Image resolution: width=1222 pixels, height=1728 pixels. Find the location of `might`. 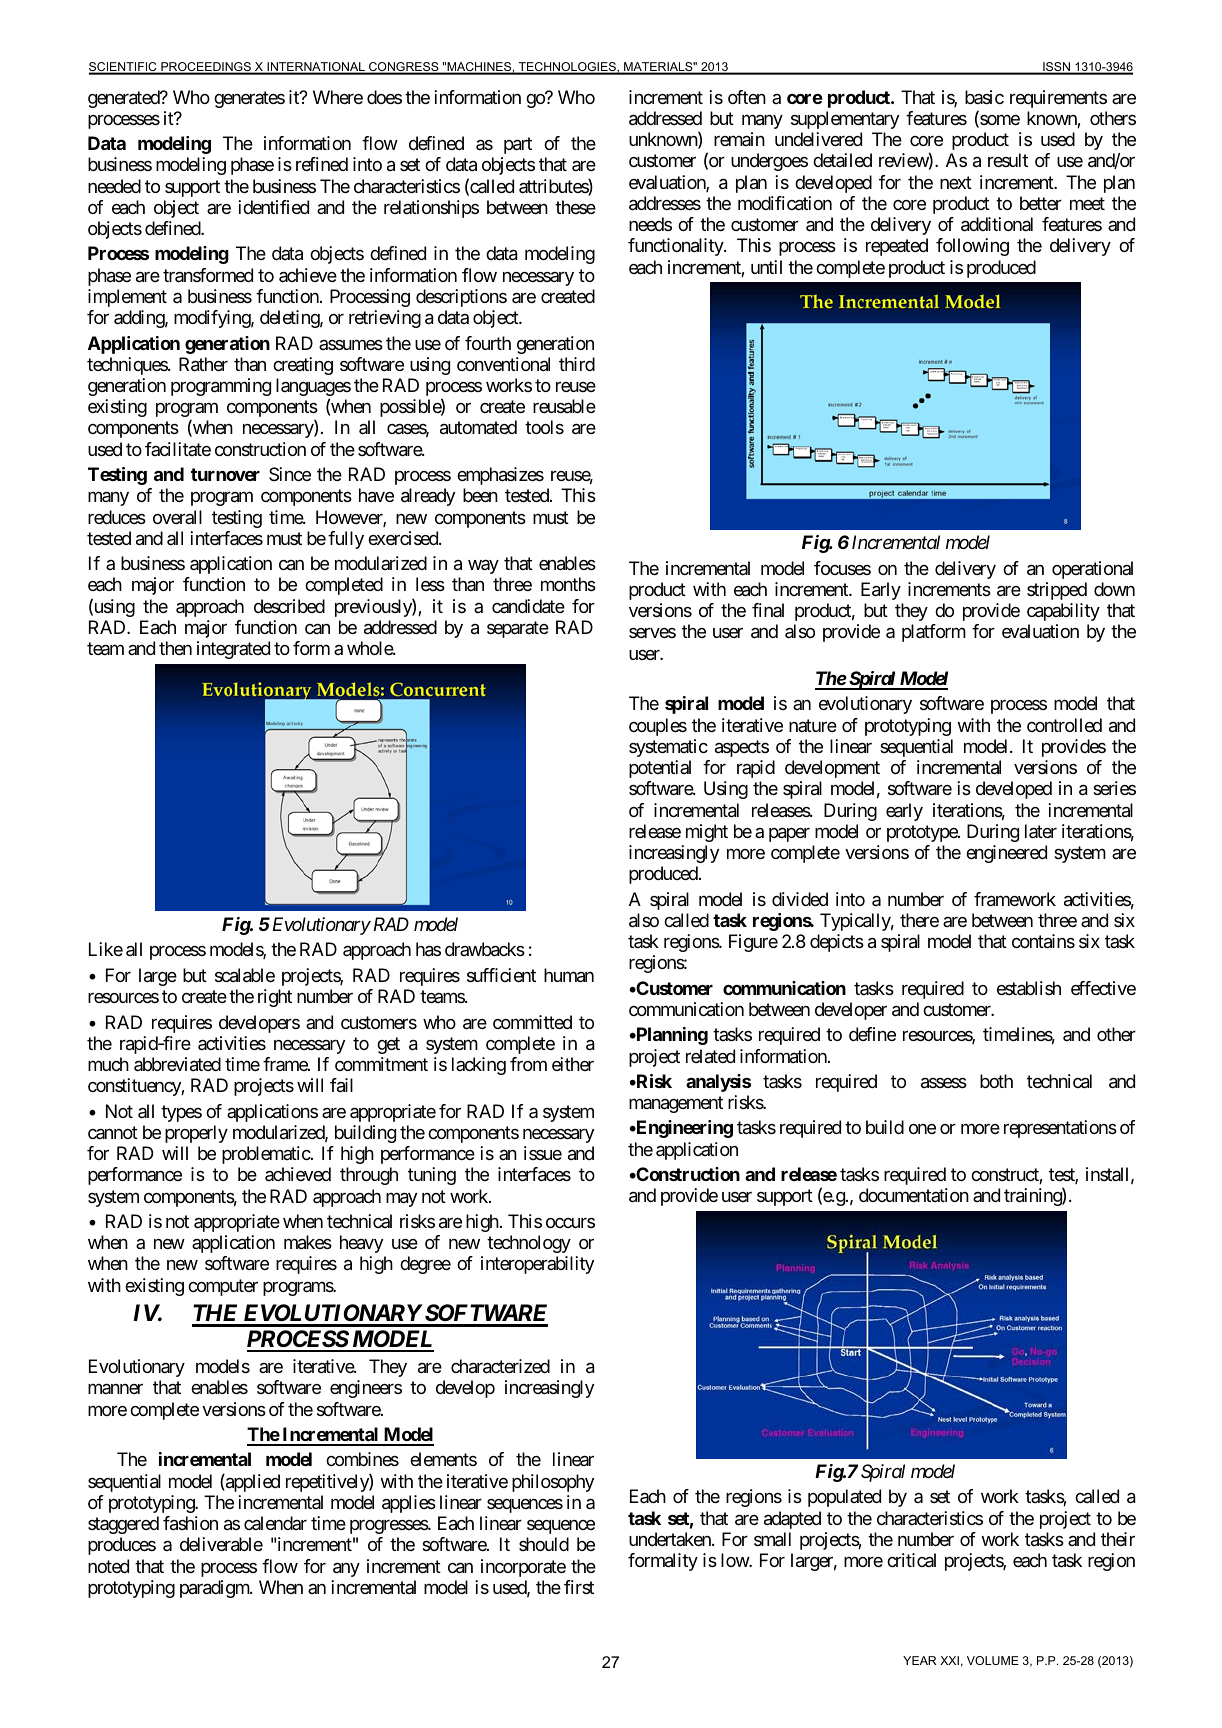

might is located at coordinates (707, 833).
